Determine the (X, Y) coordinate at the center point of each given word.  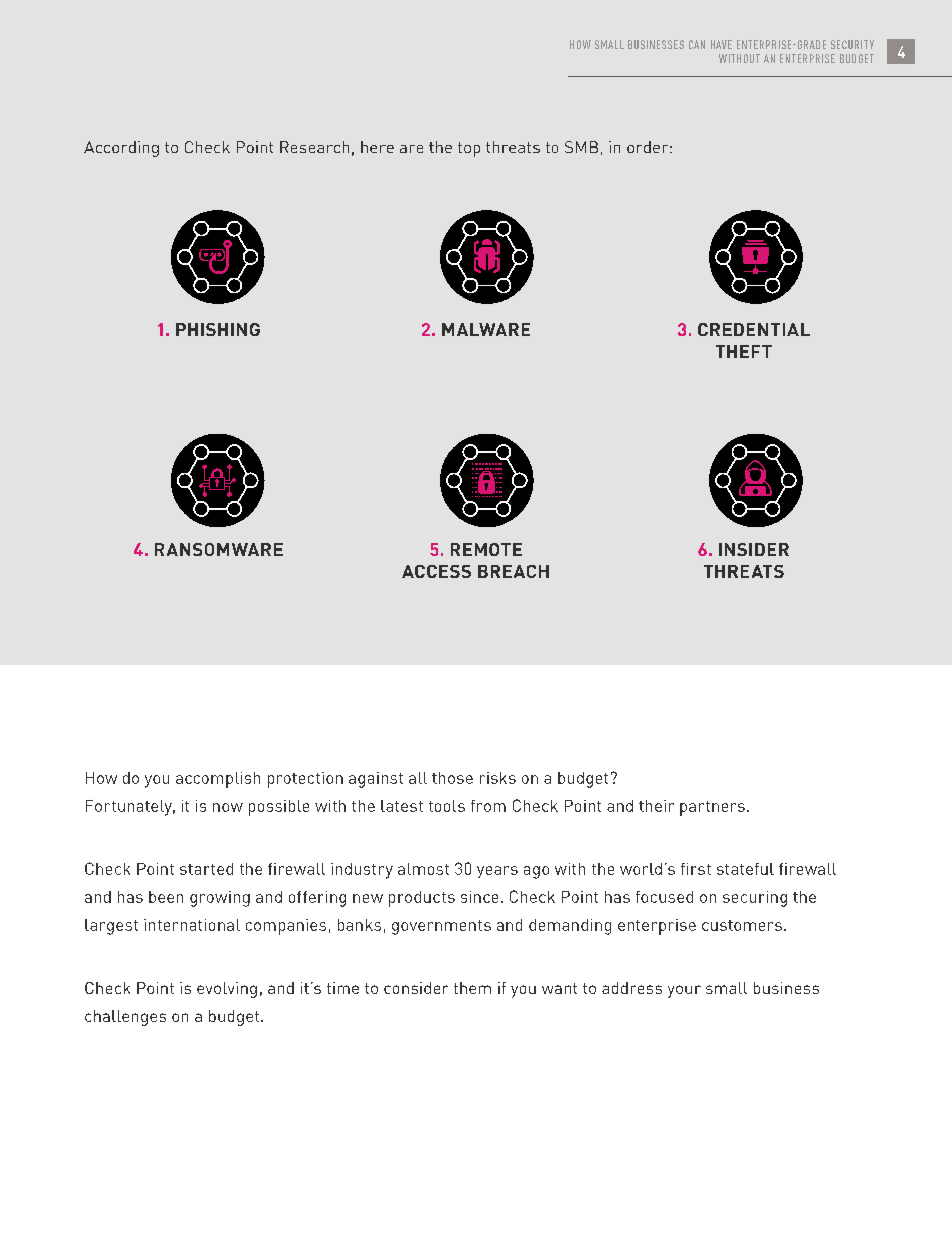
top (469, 149)
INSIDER (754, 549)
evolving (227, 990)
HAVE (721, 44)
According (121, 149)
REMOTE (486, 549)
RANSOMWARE (219, 549)
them (472, 988)
